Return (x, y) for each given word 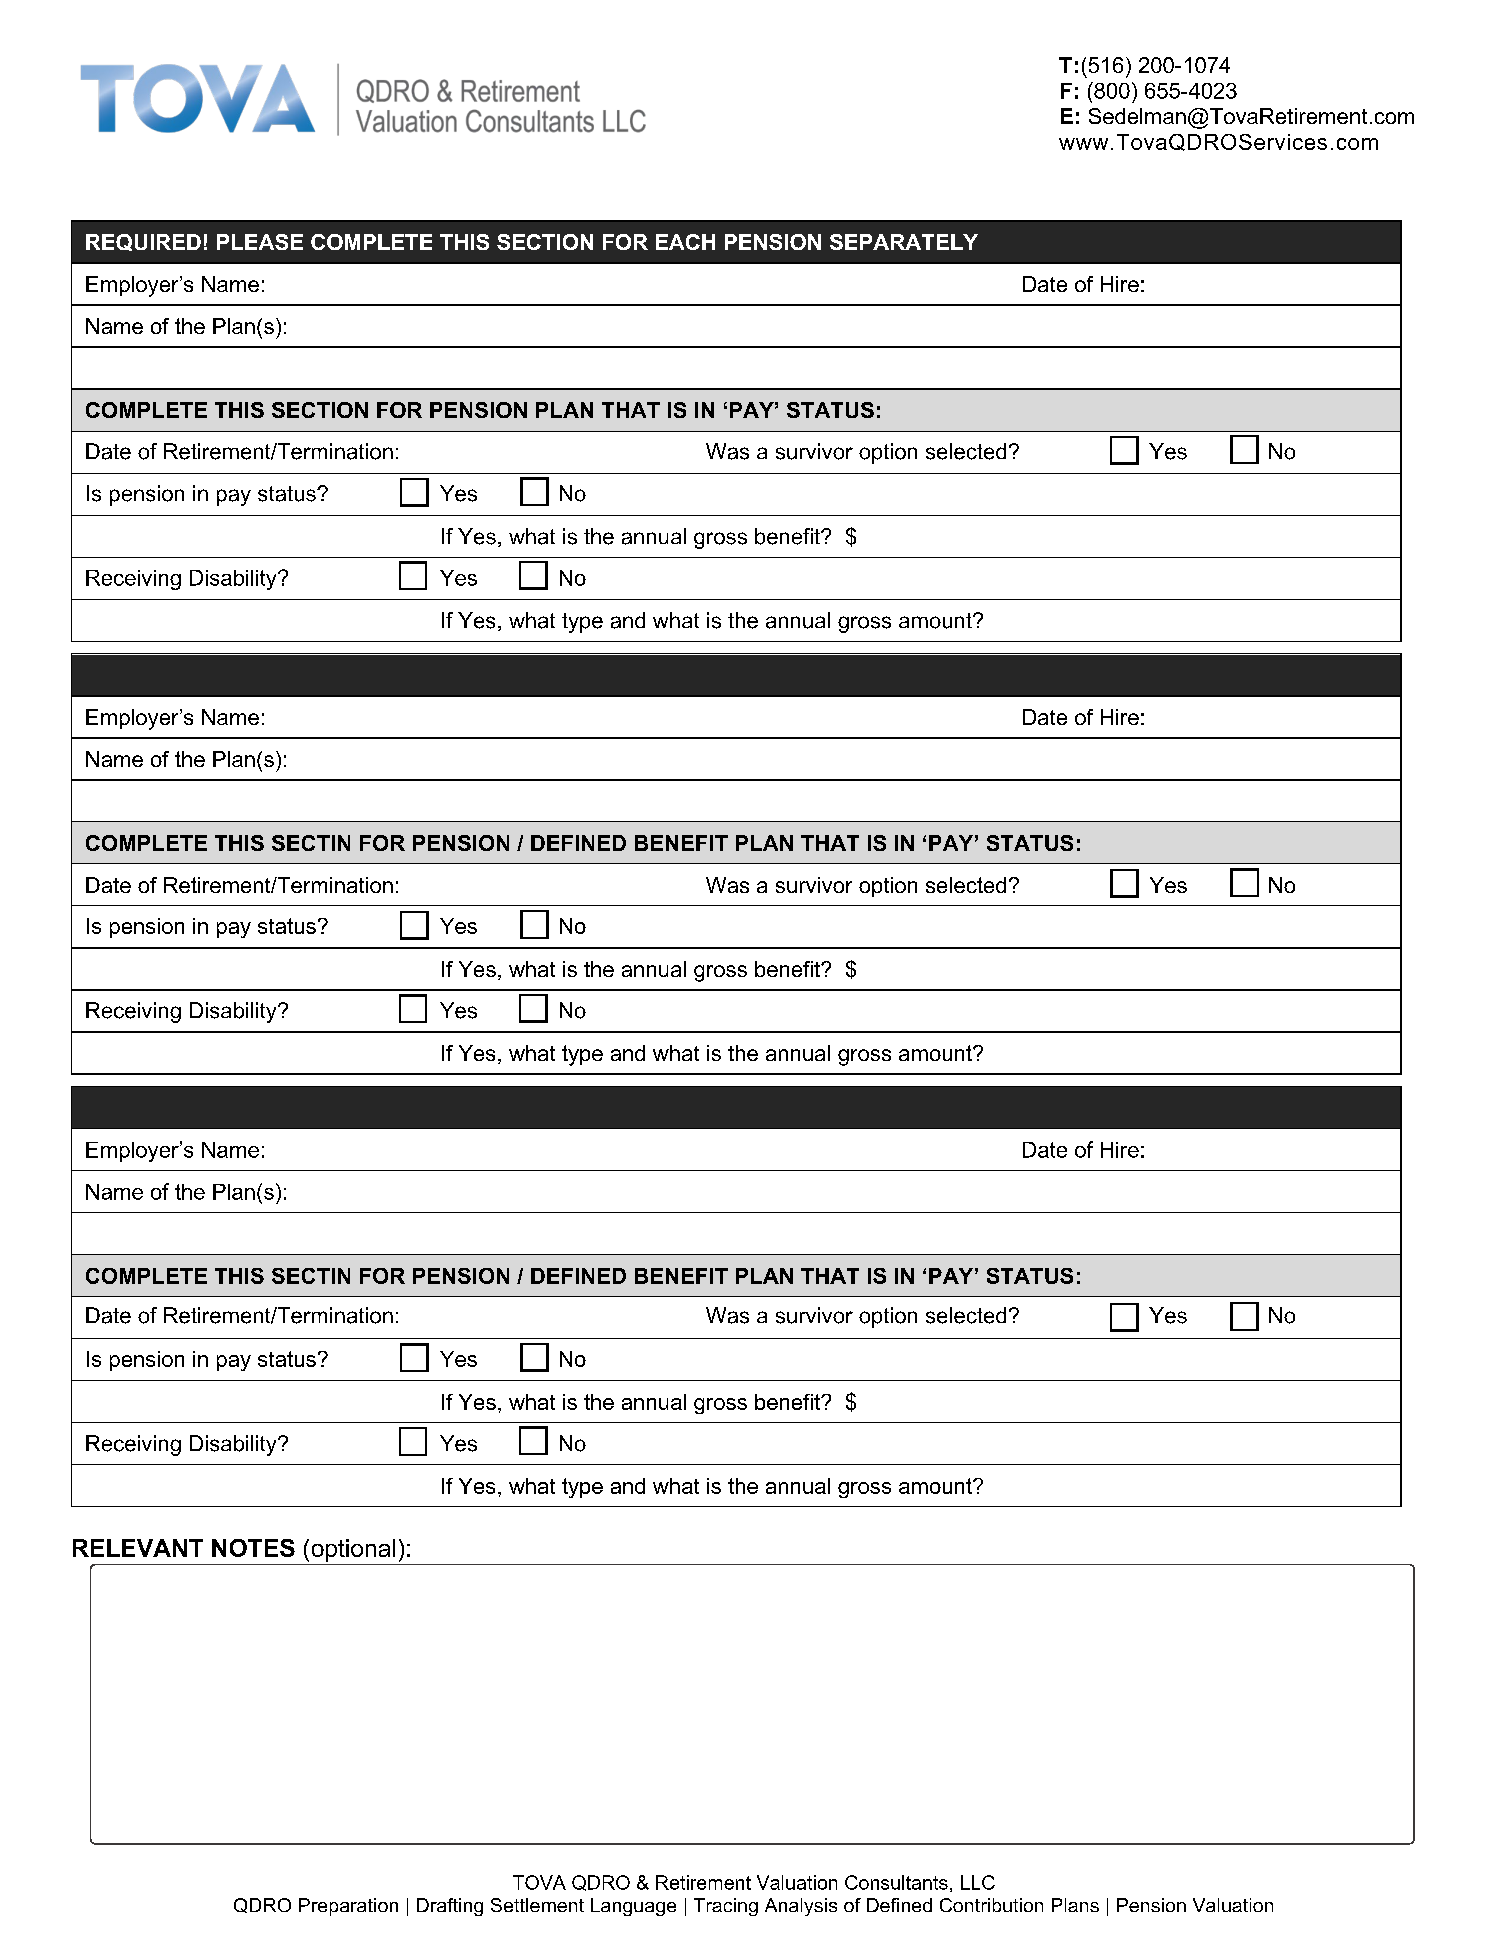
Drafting (450, 1907)
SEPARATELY (904, 242)
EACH (685, 242)
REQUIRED (143, 242)
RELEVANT (138, 1548)
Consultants (896, 1882)
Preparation (348, 1907)
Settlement (537, 1905)
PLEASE (260, 242)
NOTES (253, 1548)
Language (633, 1907)
